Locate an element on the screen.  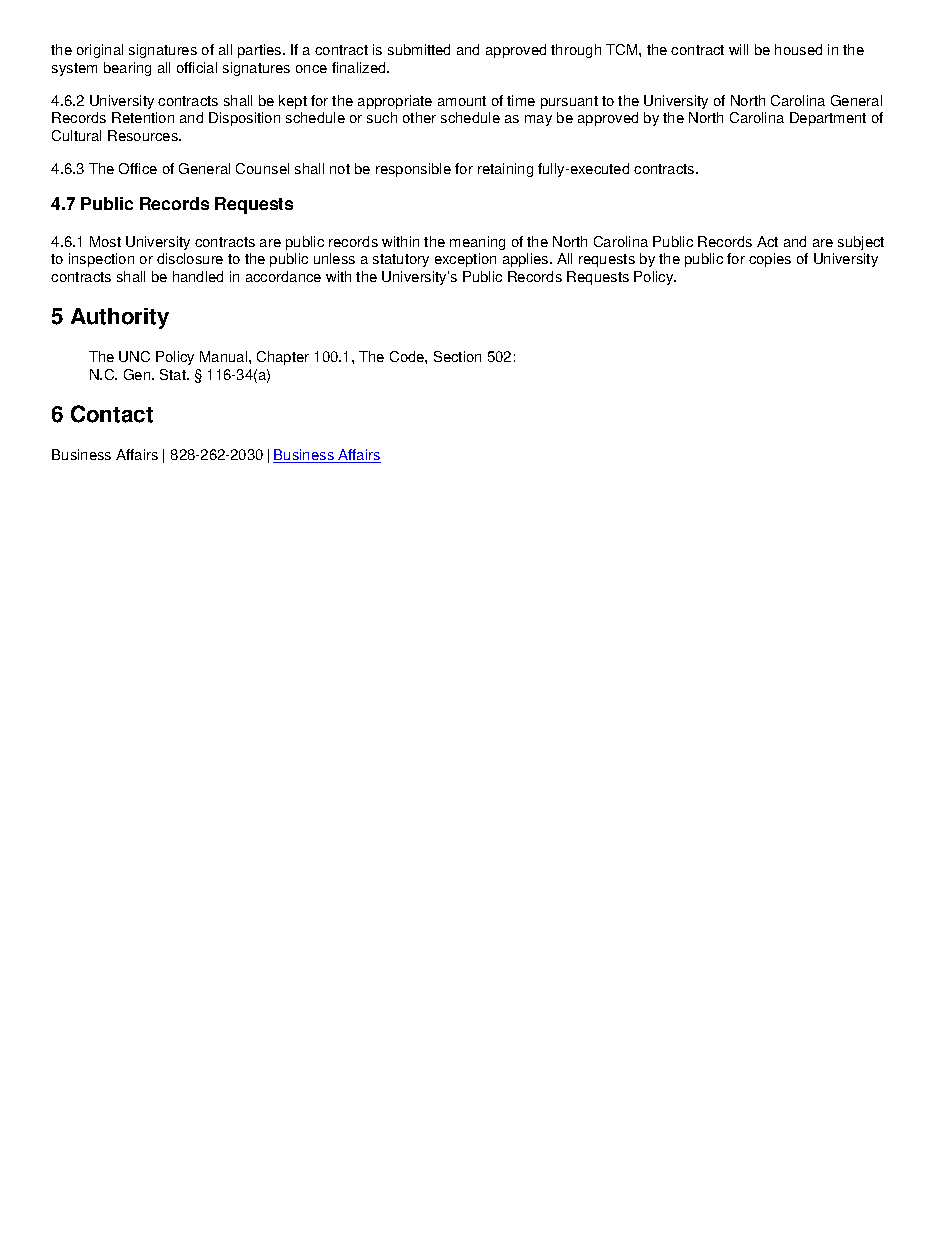
submitted is located at coordinates (419, 49).
